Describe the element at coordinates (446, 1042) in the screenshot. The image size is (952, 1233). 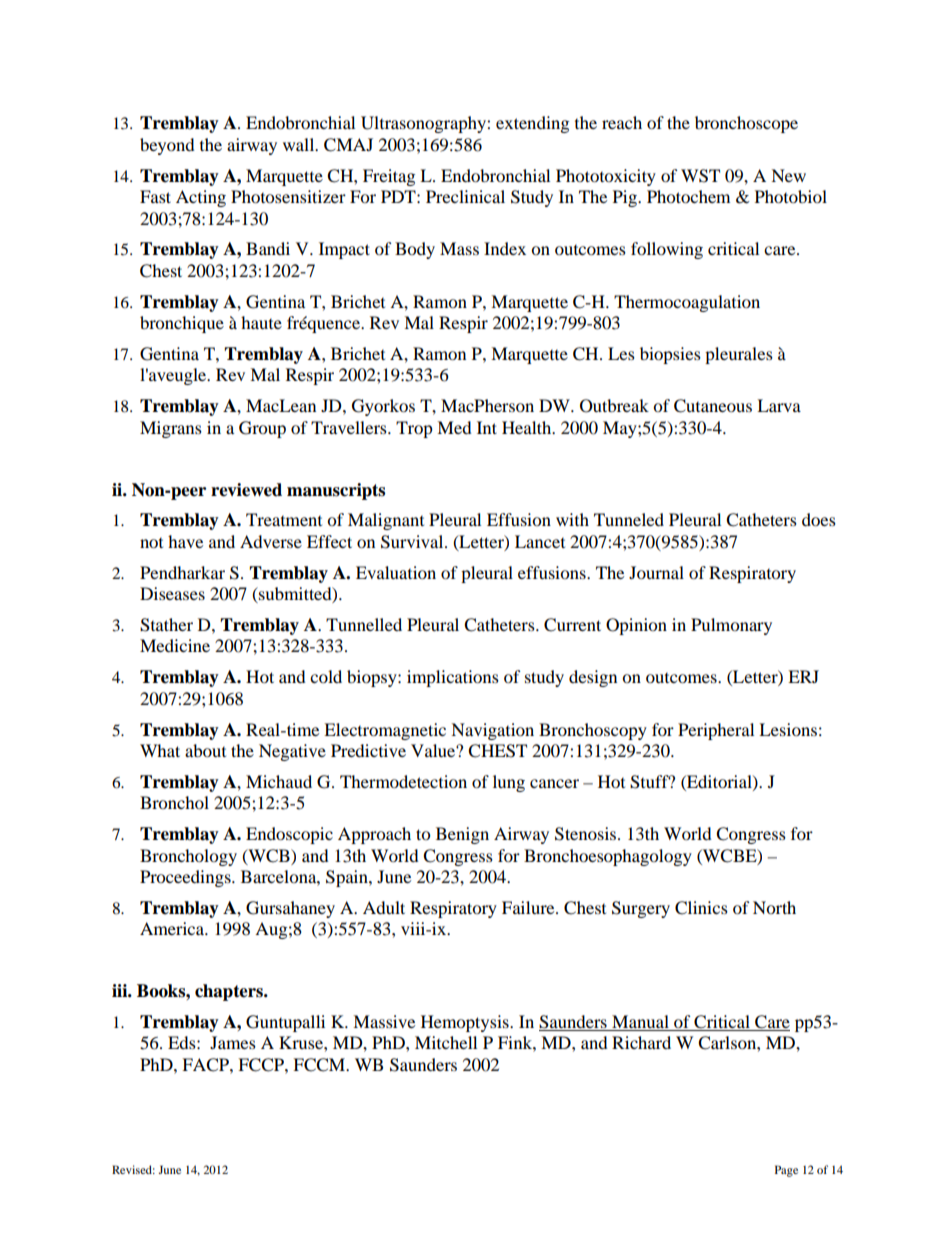
I see `Mitchell` at that location.
